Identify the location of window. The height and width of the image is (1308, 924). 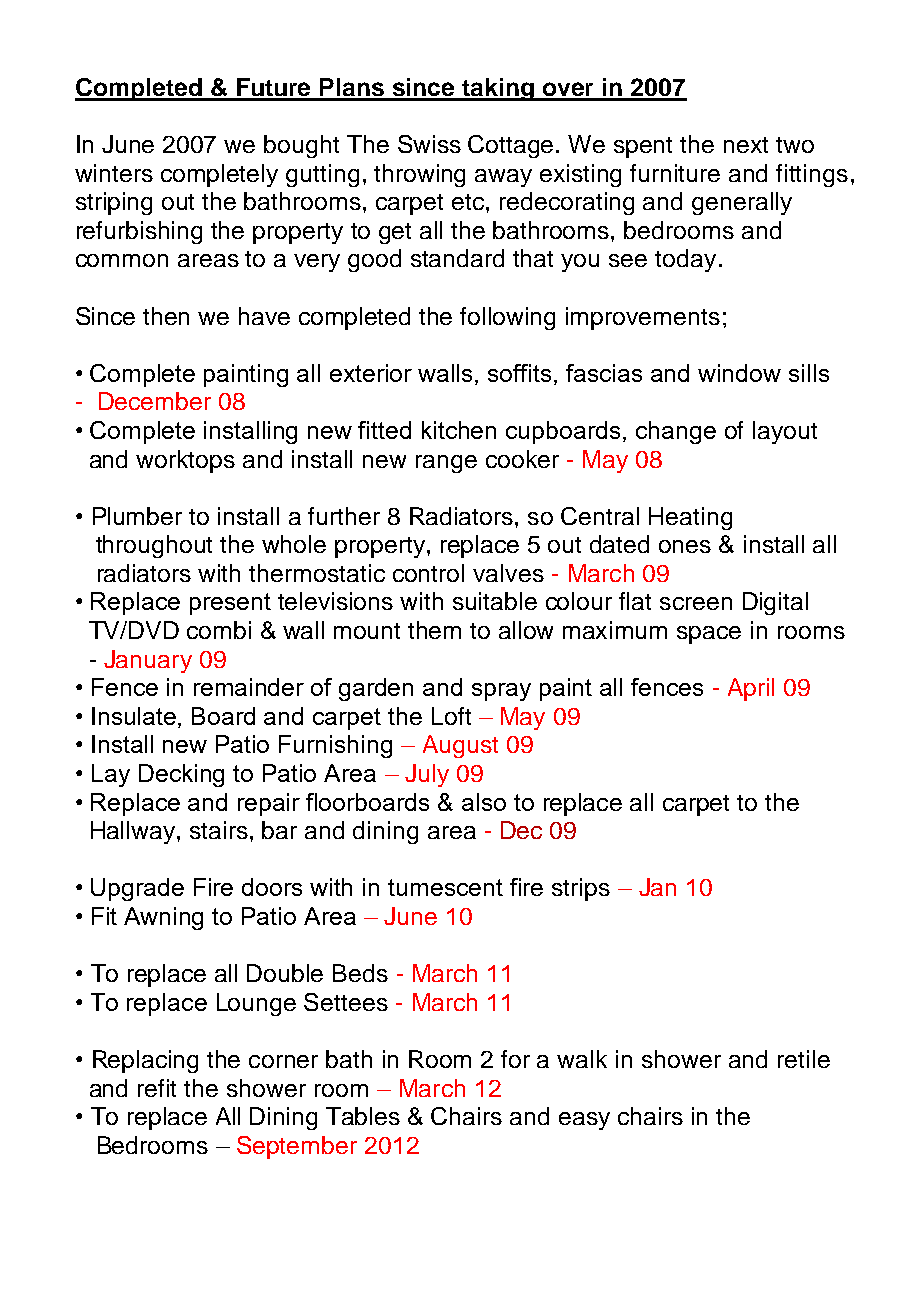
(739, 373).
